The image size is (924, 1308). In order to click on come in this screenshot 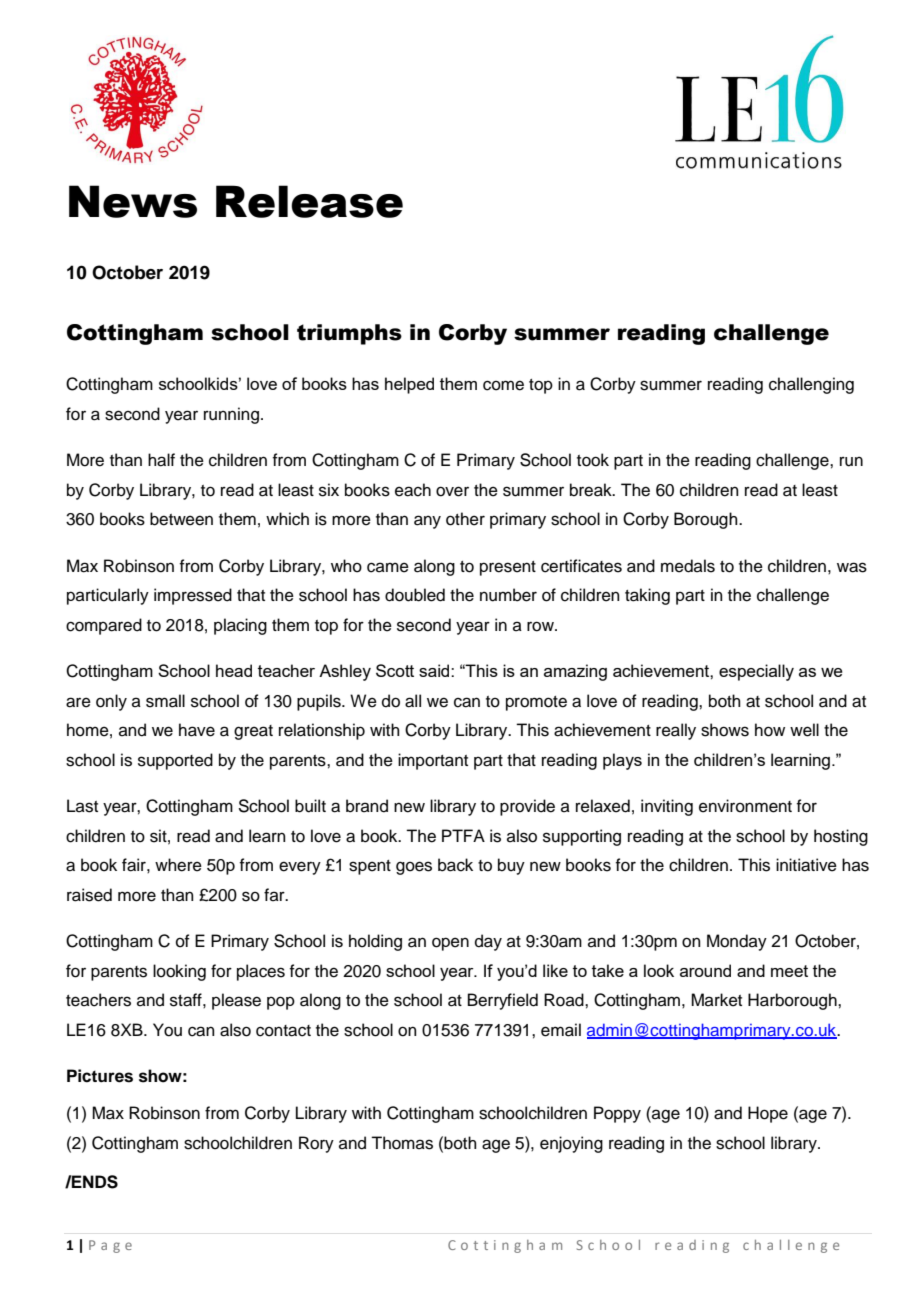, I will do `click(503, 385)`.
